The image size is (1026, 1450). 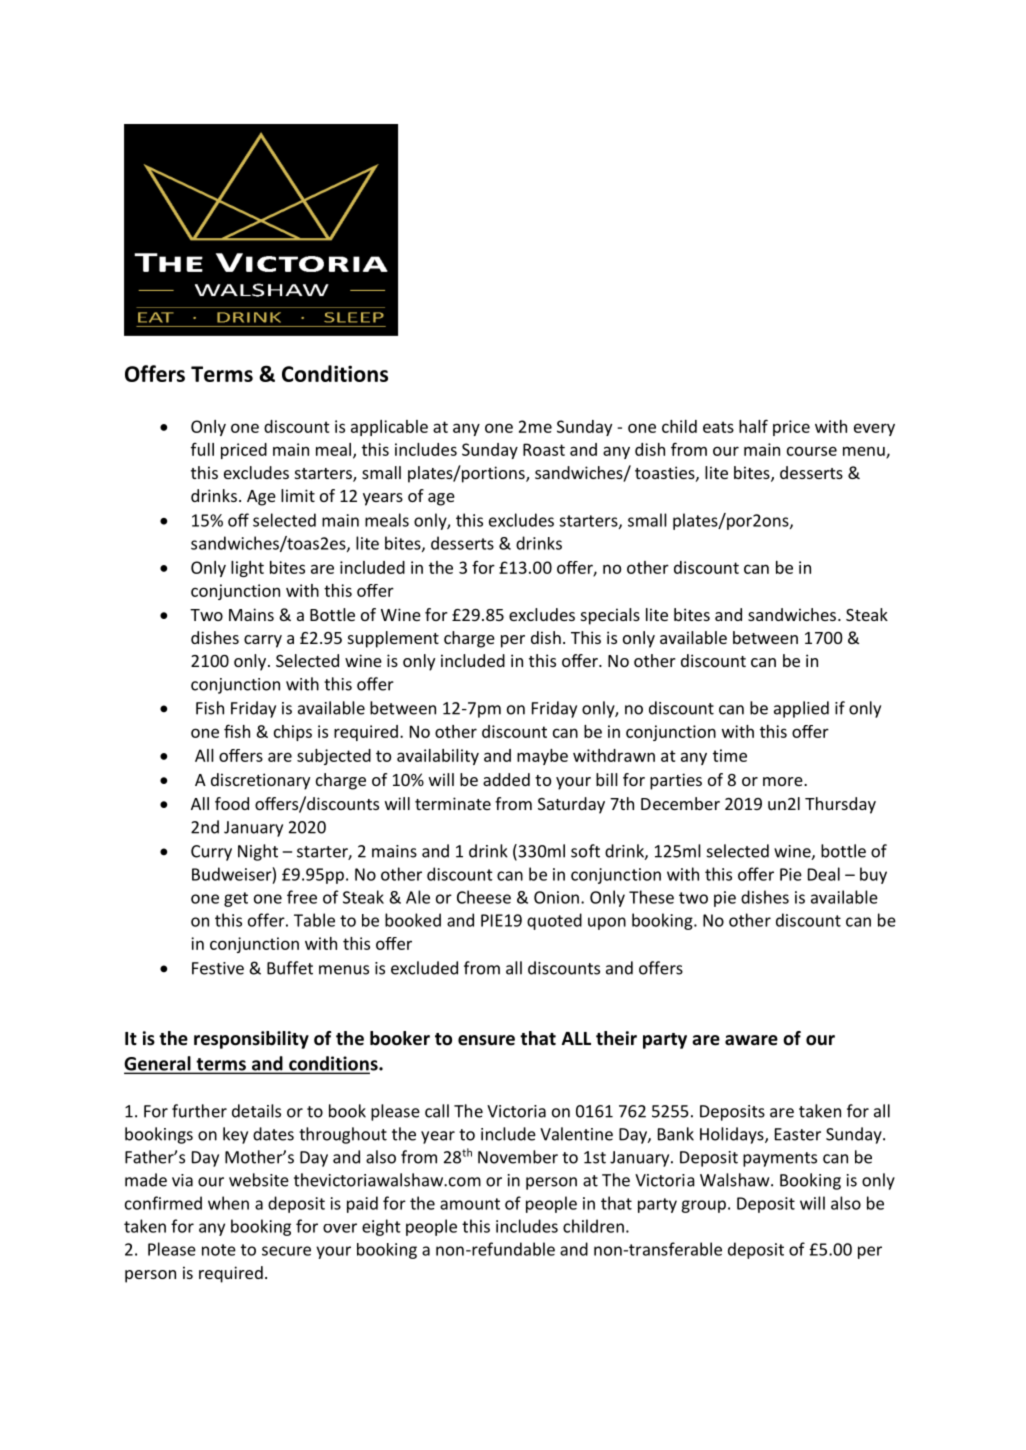 I want to click on excluded, so click(x=424, y=968).
